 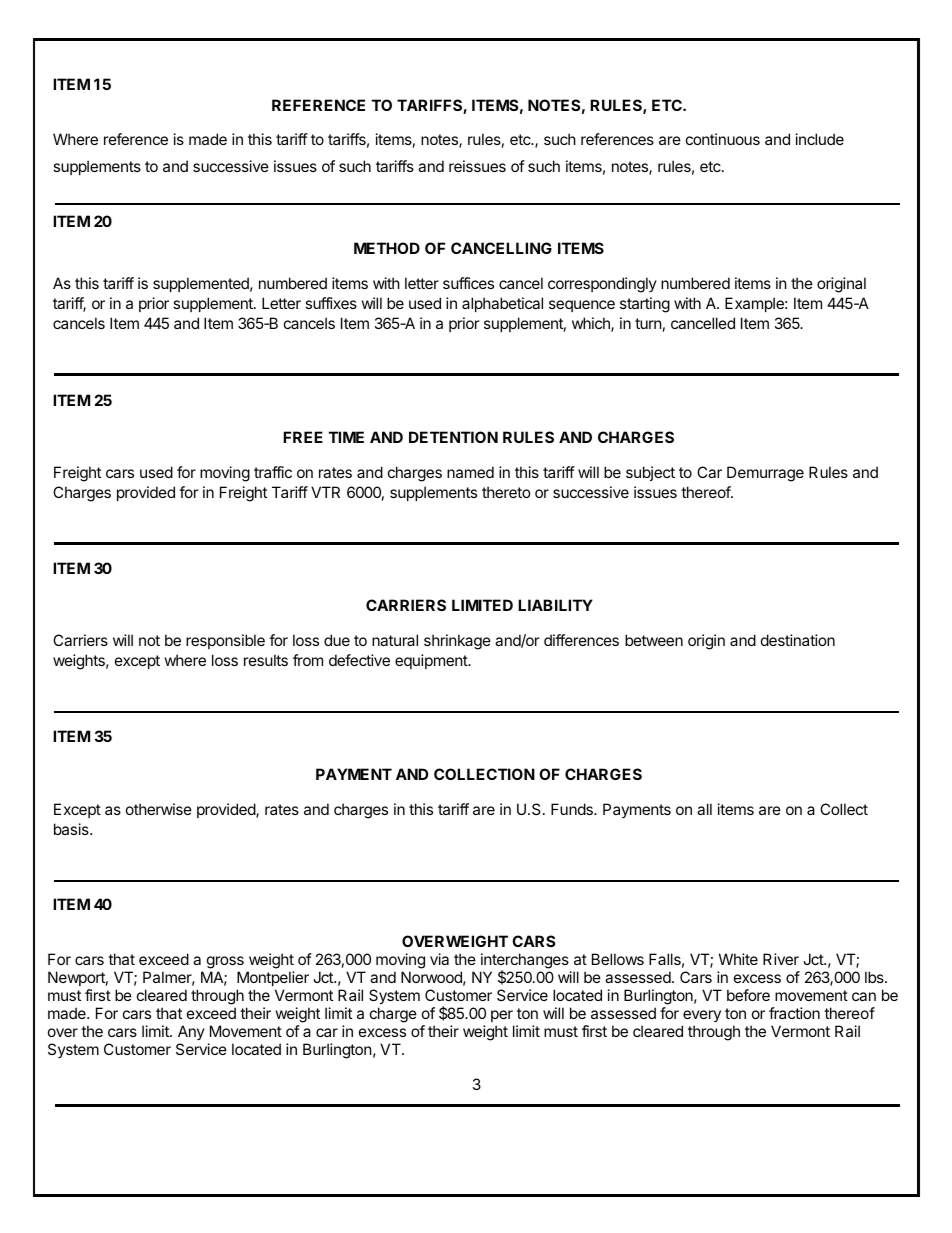 I want to click on per, so click(x=502, y=1016).
